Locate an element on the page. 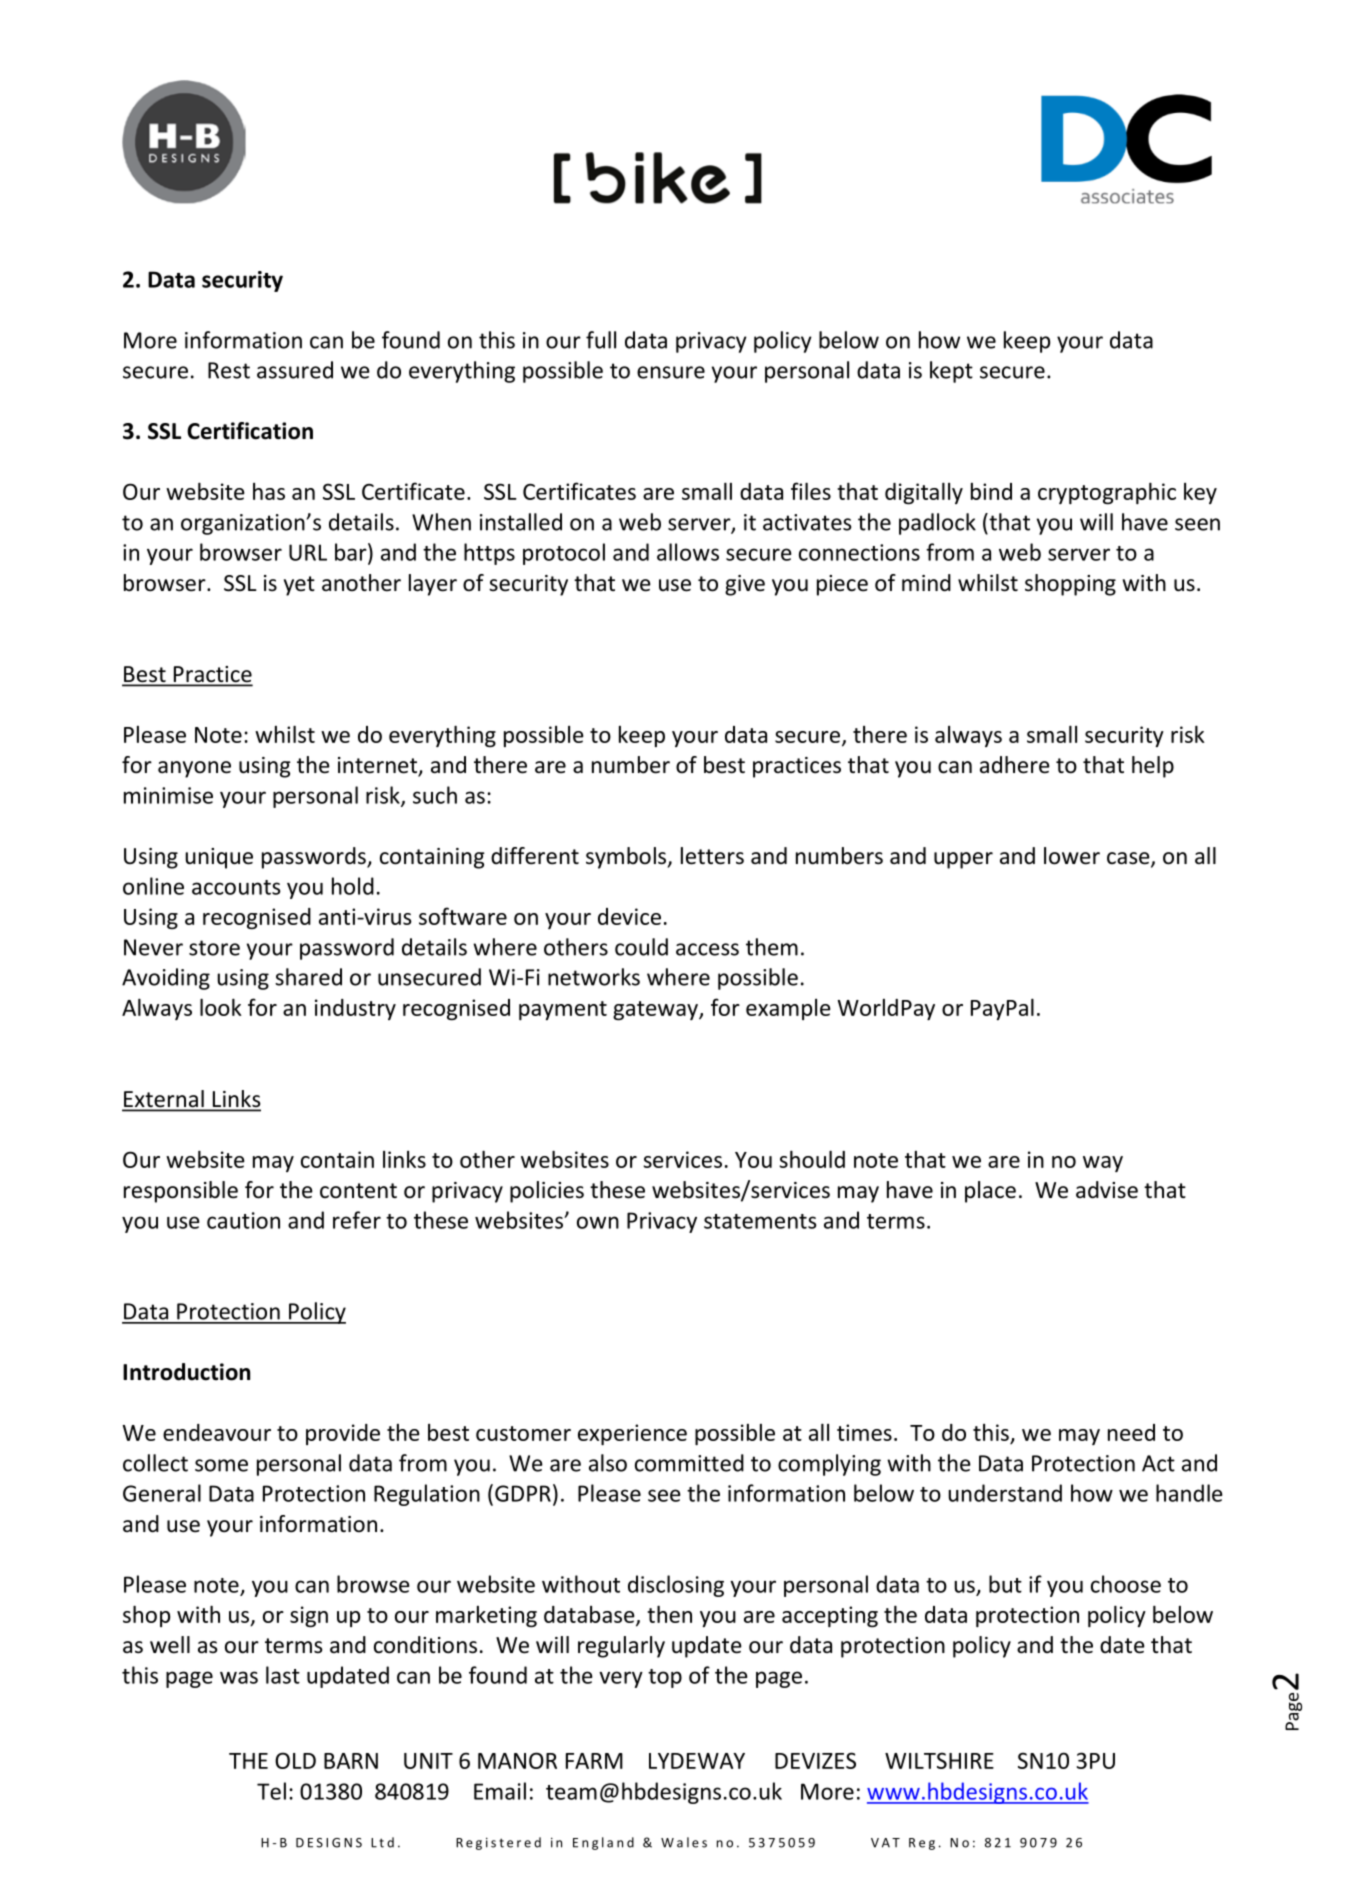  lower is located at coordinates (1072, 856).
